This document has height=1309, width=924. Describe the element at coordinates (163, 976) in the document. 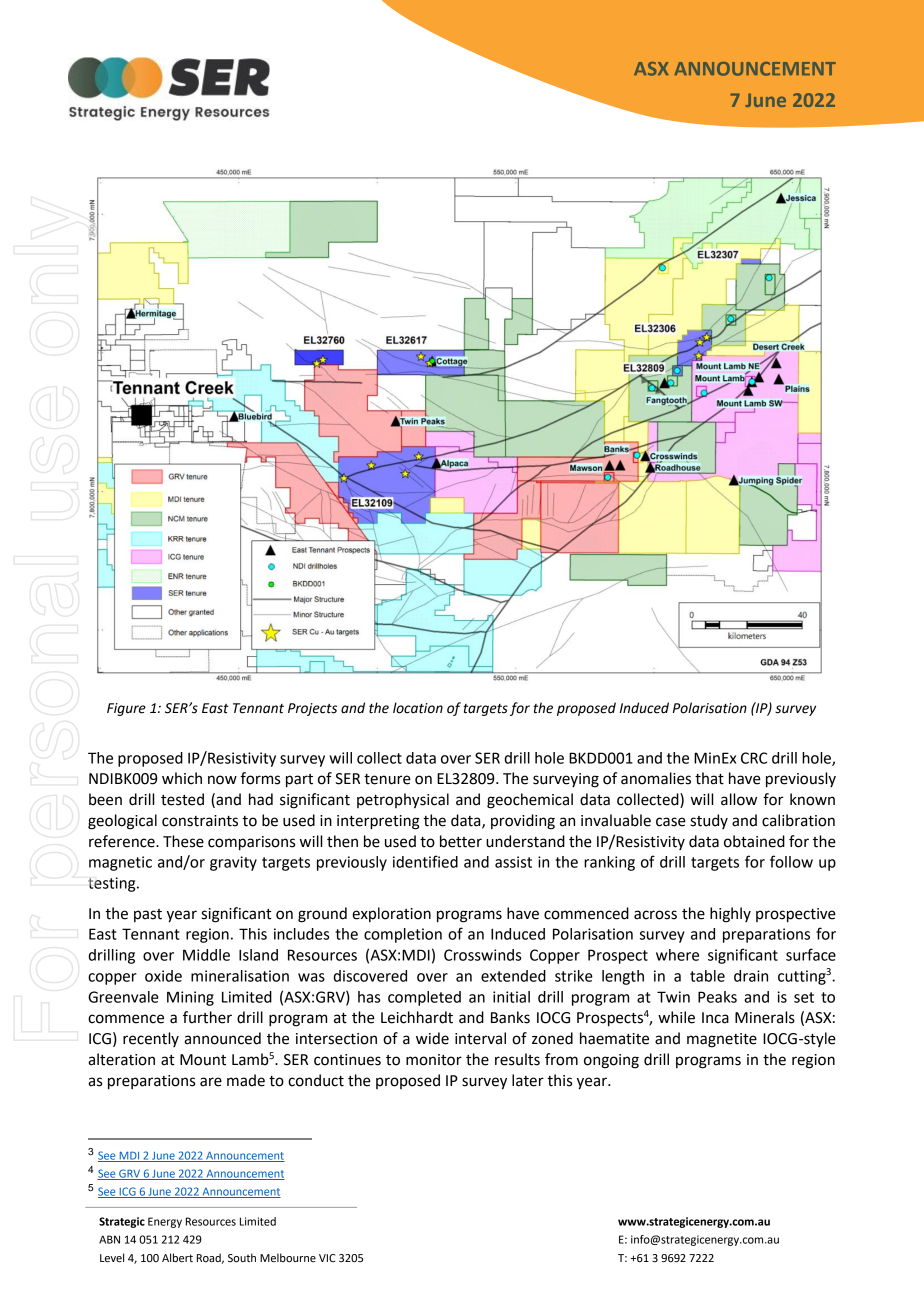

I see `oxide` at that location.
